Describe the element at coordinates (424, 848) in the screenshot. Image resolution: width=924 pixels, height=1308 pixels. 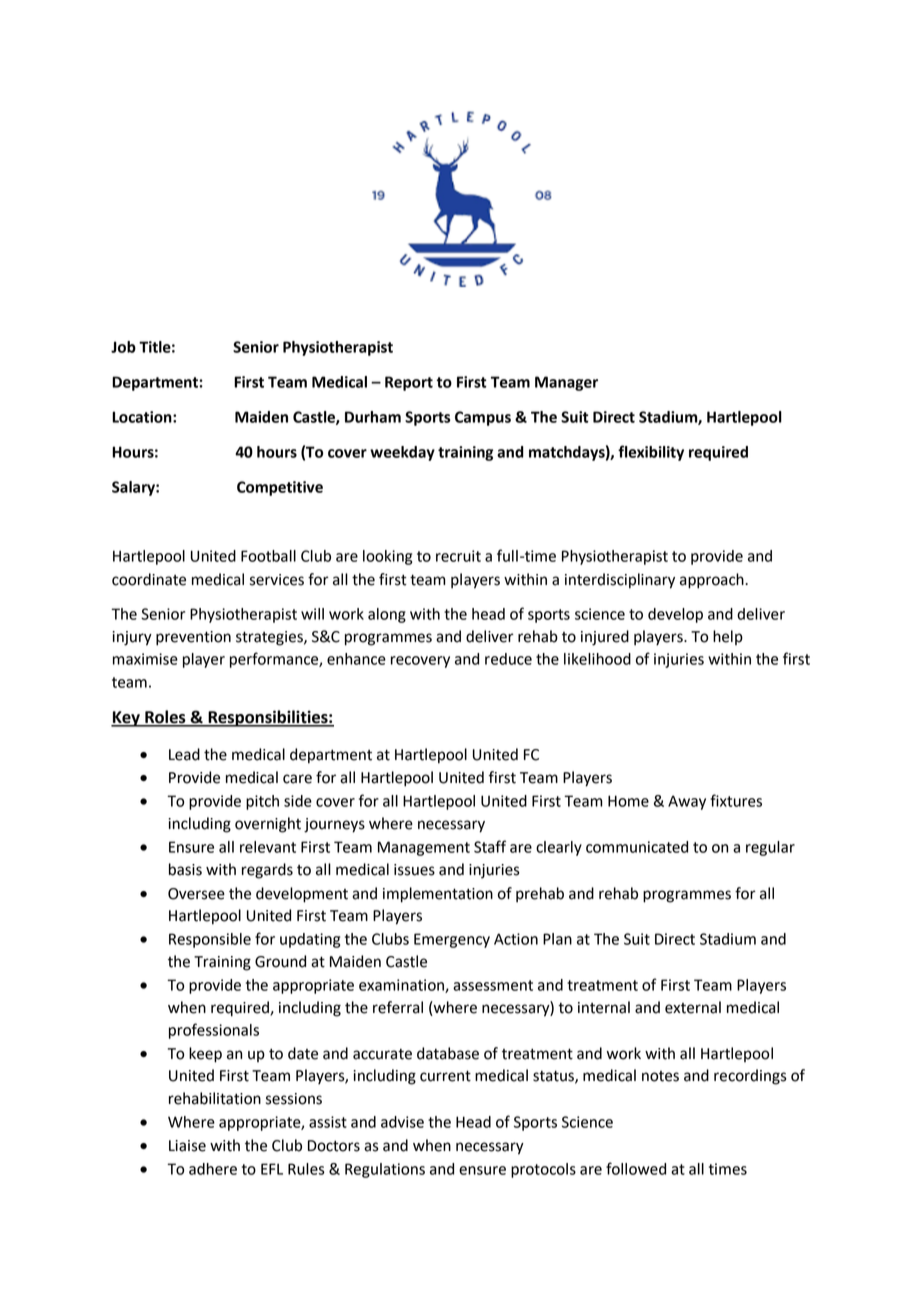
I see `Management` at that location.
